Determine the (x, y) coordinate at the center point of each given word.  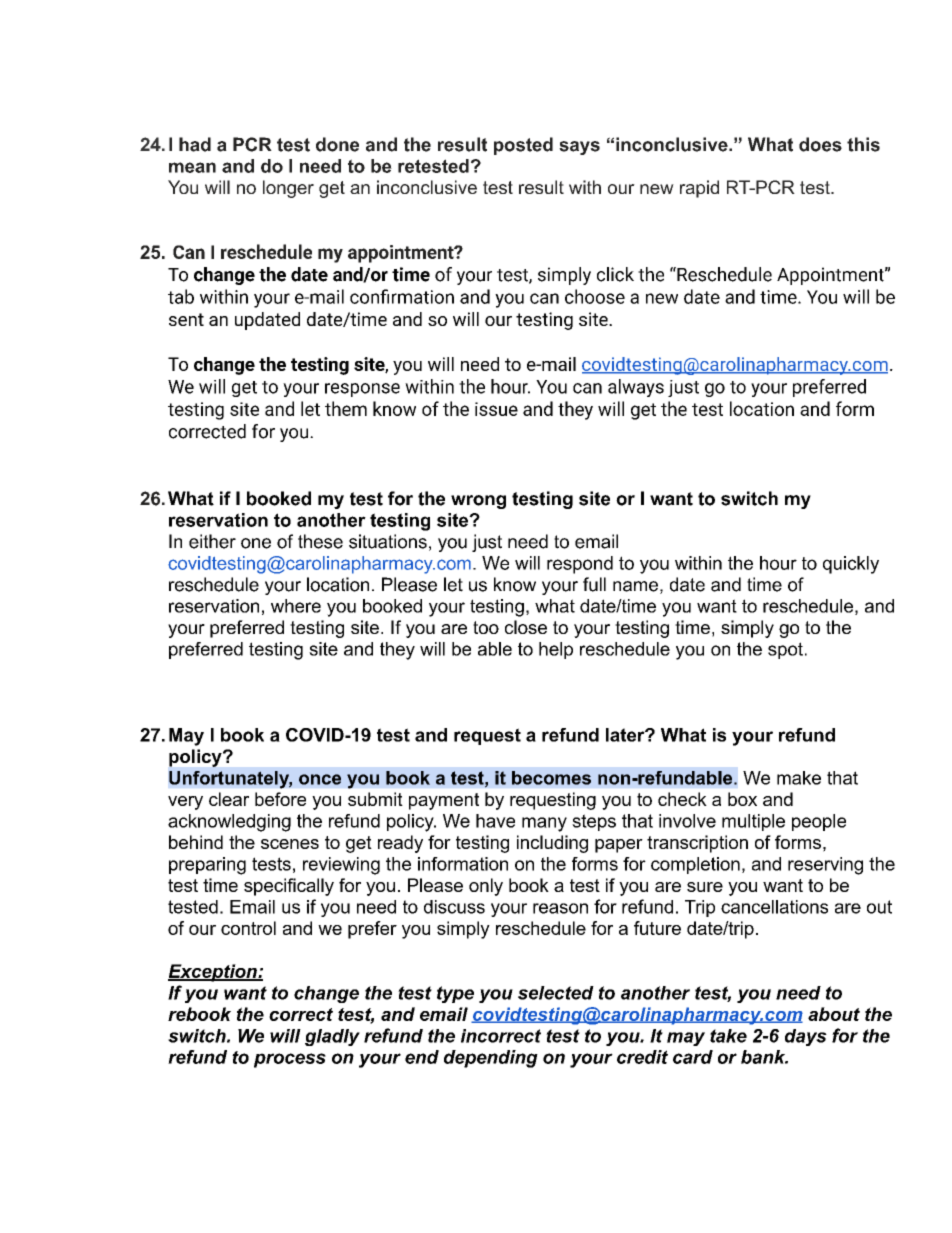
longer (288, 189)
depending (491, 1059)
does (820, 144)
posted (523, 146)
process (290, 1060)
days (806, 1037)
